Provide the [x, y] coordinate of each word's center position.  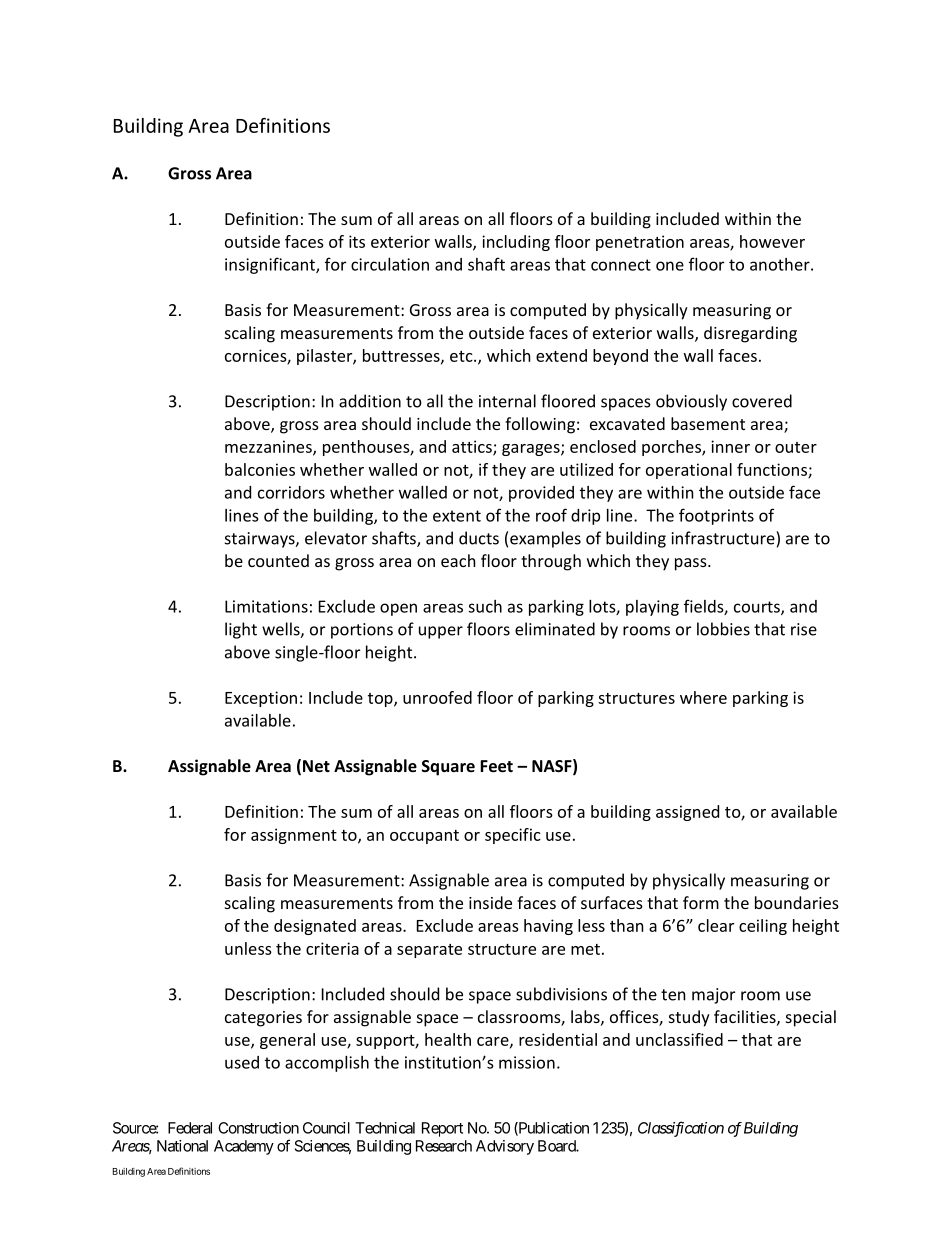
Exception [261, 699]
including [516, 243]
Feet [496, 766]
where [703, 697]
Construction [258, 1128]
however [772, 241]
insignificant [271, 265]
